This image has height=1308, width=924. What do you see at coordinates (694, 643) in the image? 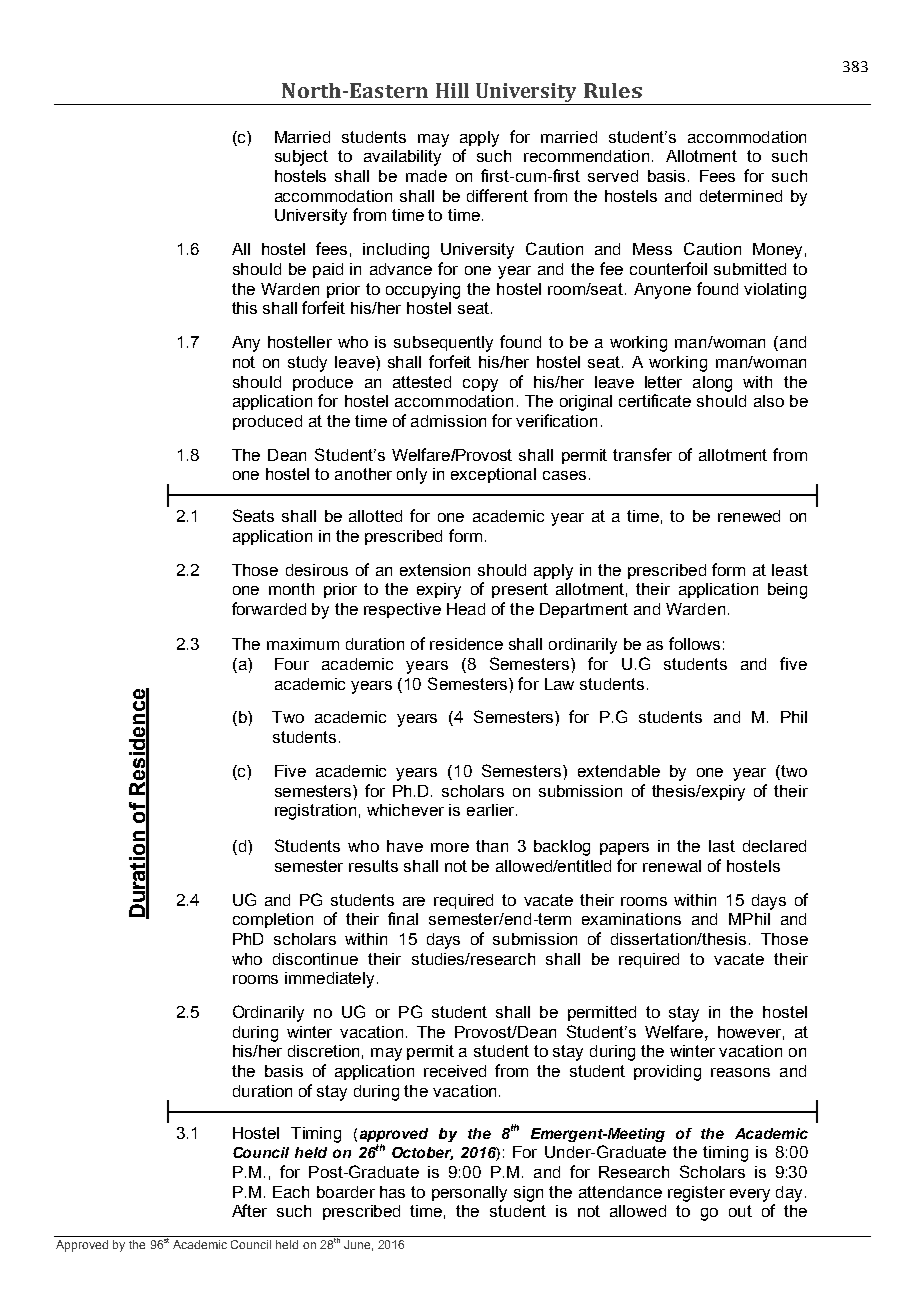
I see `follows` at bounding box center [694, 643].
